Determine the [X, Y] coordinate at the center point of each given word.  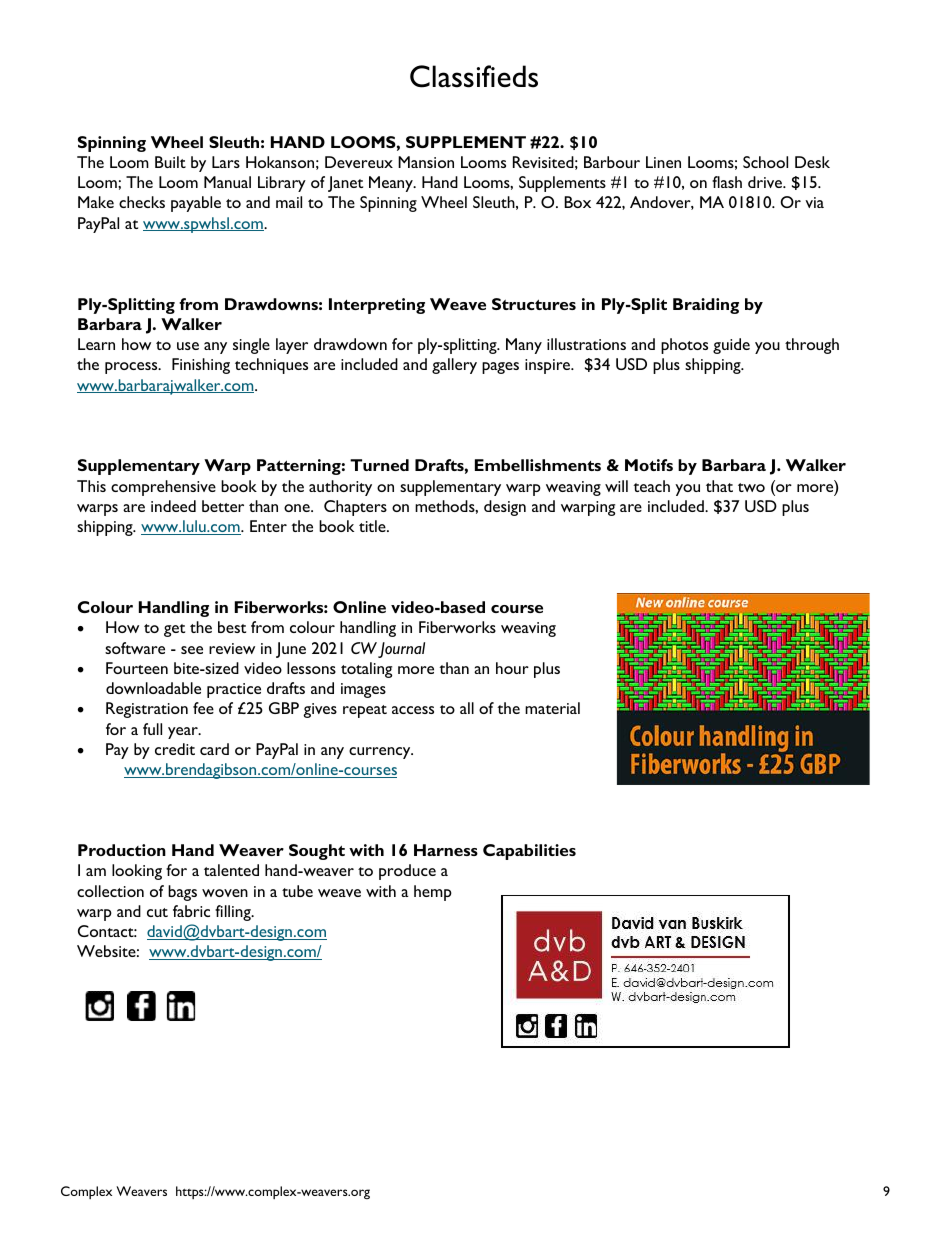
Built [170, 162]
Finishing [201, 366]
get [174, 630]
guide [731, 346]
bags [182, 893]
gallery [454, 366]
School [765, 162]
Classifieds [474, 76]
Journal [401, 650]
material [552, 708]
